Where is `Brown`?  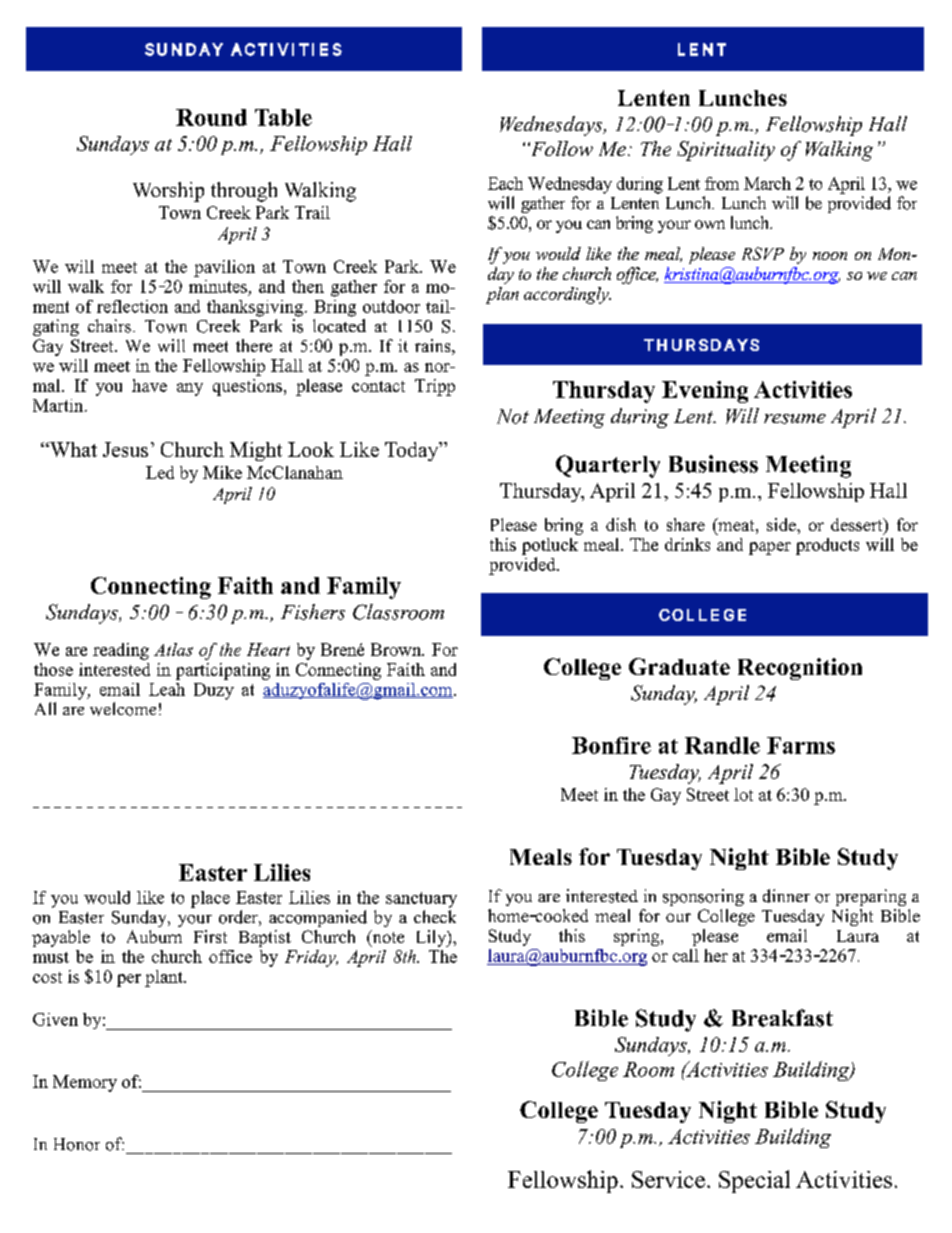 Brown is located at coordinates (397, 649).
